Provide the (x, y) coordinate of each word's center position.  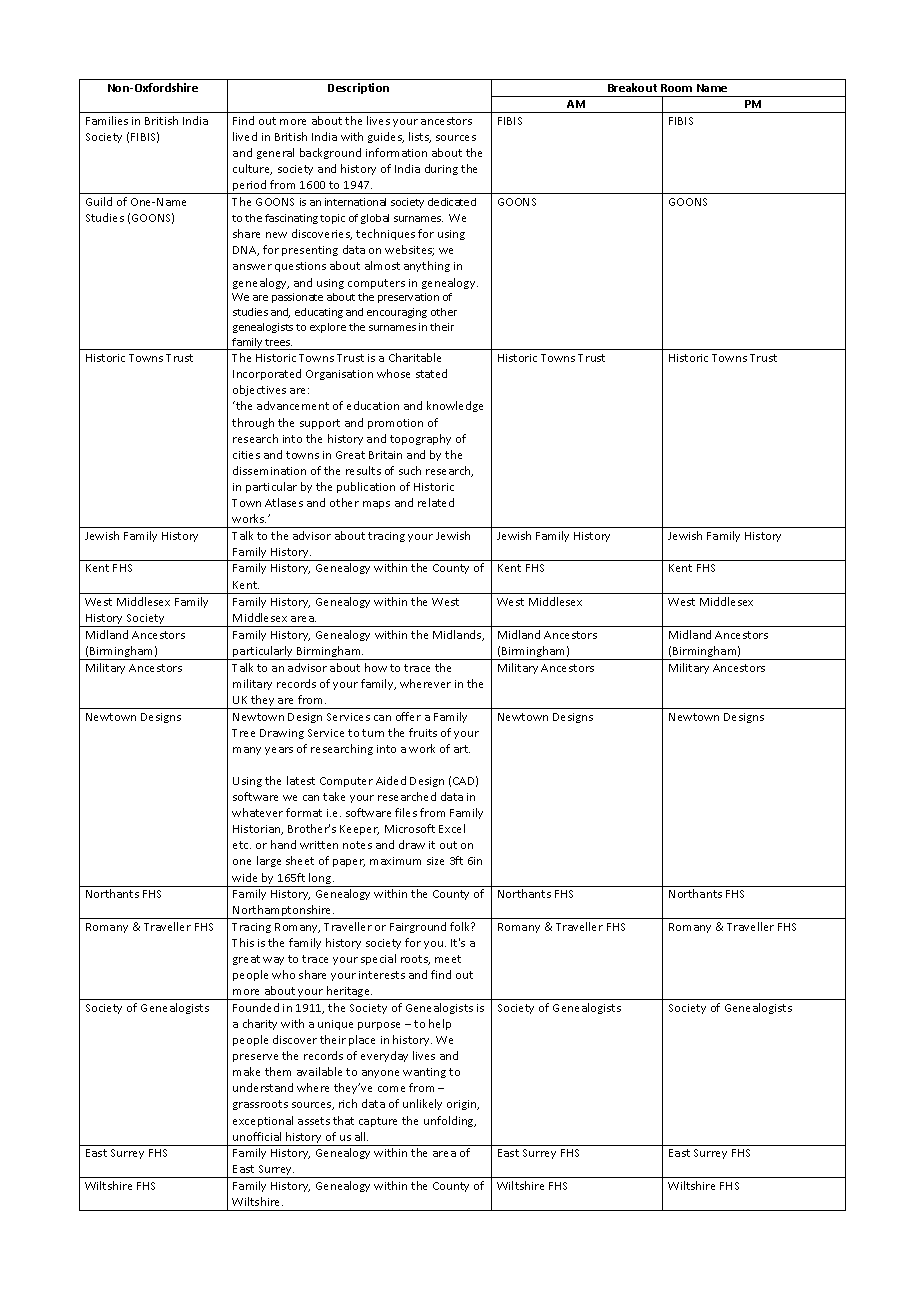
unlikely (422, 1104)
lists (420, 137)
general (275, 153)
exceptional (263, 1121)
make (246, 1071)
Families (107, 120)
